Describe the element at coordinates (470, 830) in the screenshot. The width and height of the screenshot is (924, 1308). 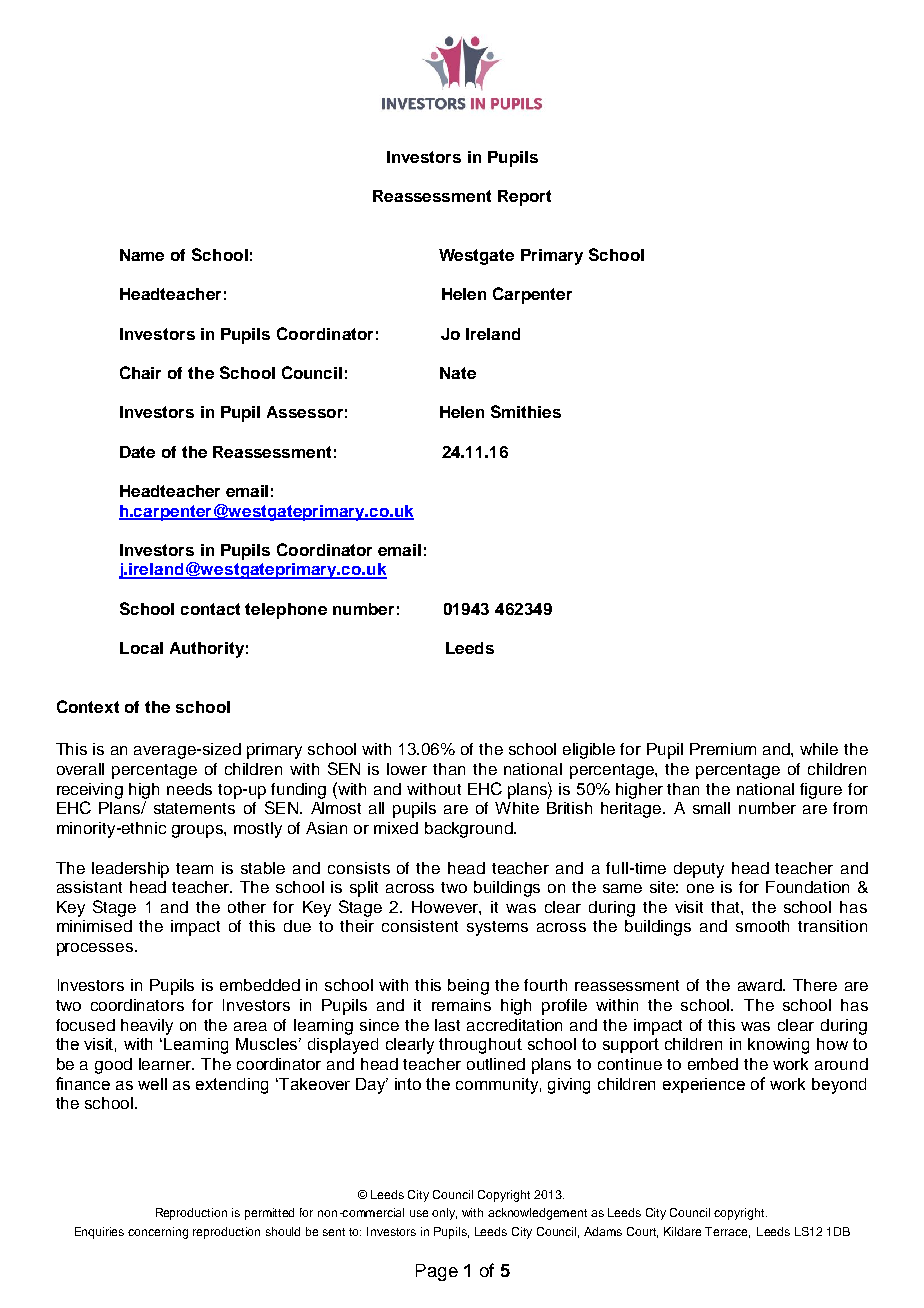
I see `background` at that location.
